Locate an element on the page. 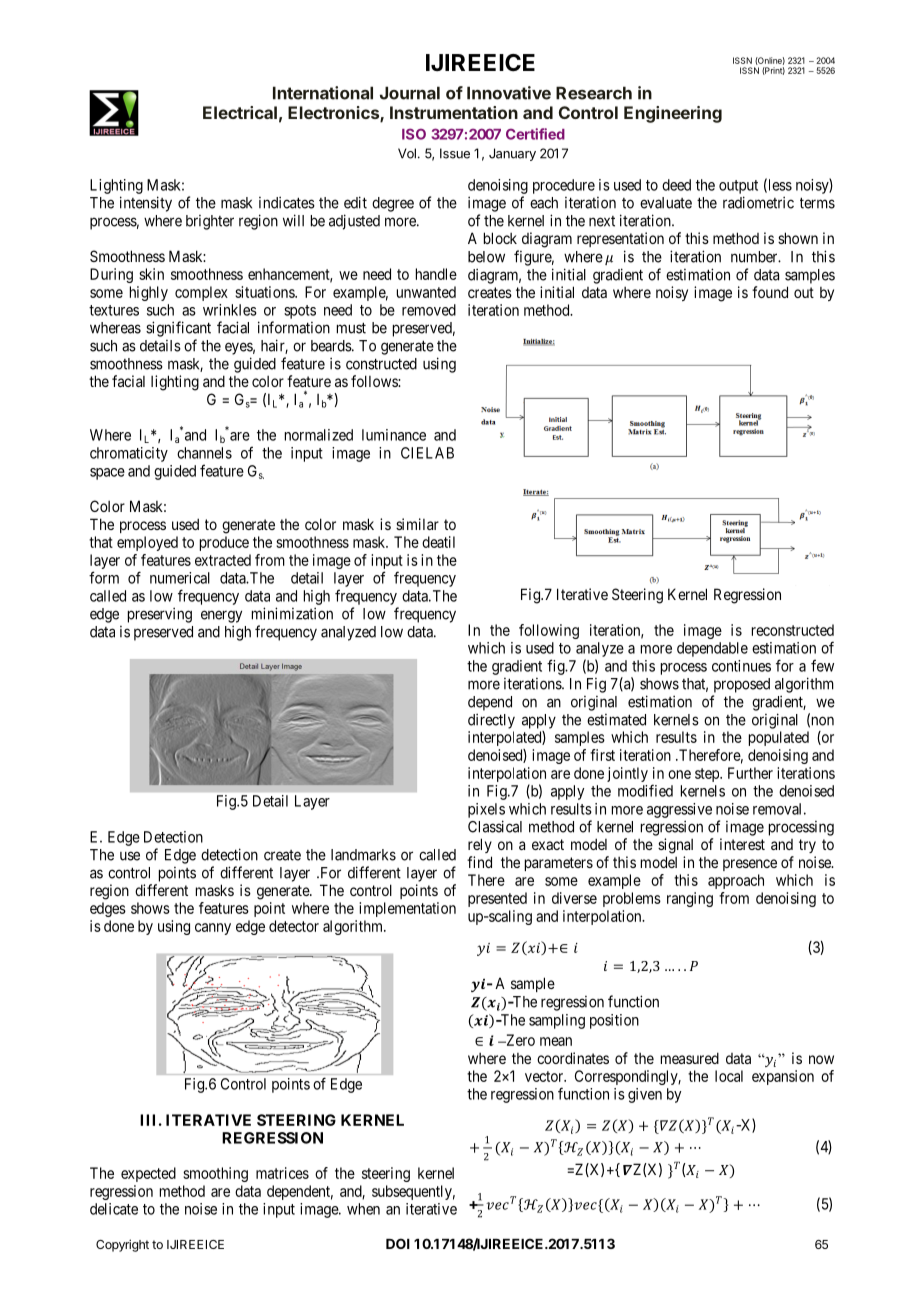 The height and width of the image is (1308, 924). Electrical is located at coordinates (240, 112).
